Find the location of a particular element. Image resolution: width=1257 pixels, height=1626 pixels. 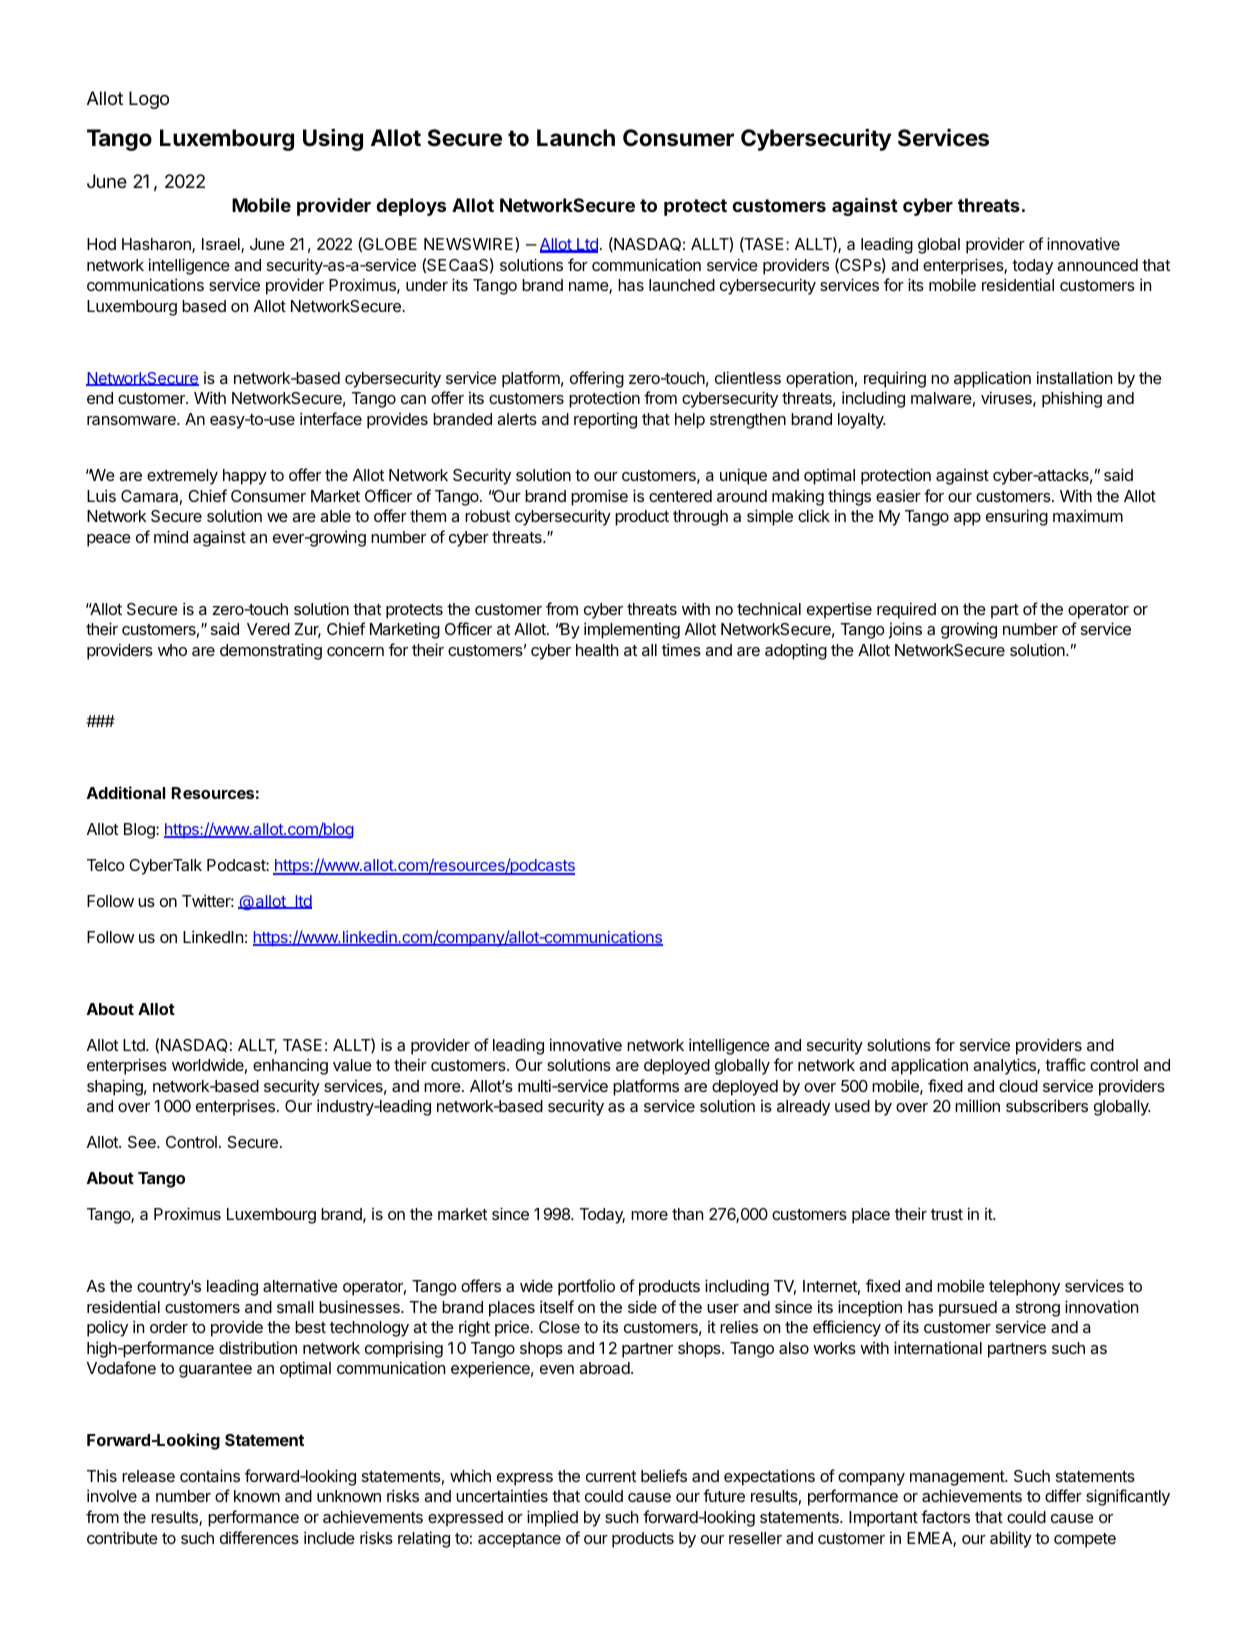

Logo is located at coordinates (149, 100).
